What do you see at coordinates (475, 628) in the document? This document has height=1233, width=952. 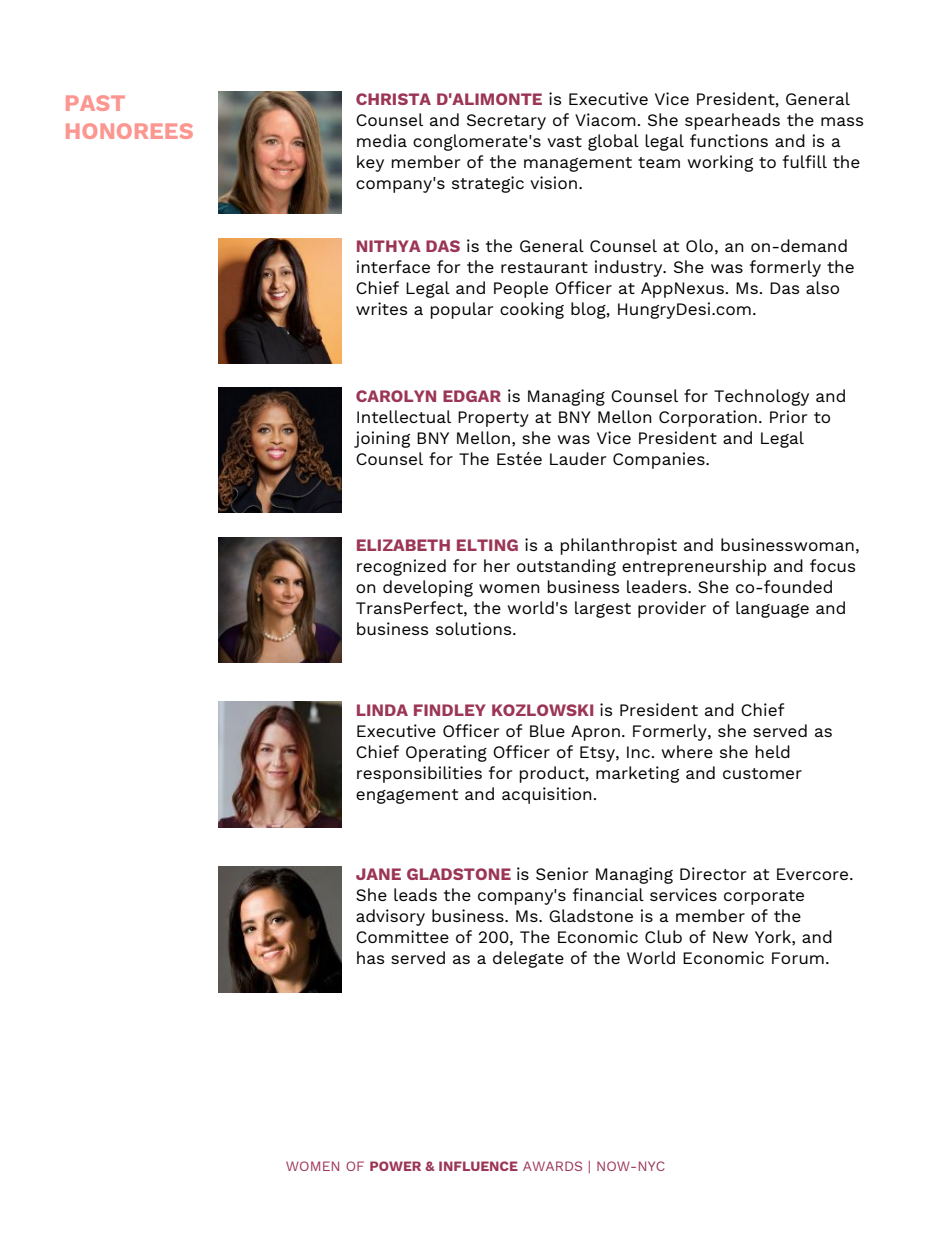 I see `solutions` at bounding box center [475, 628].
